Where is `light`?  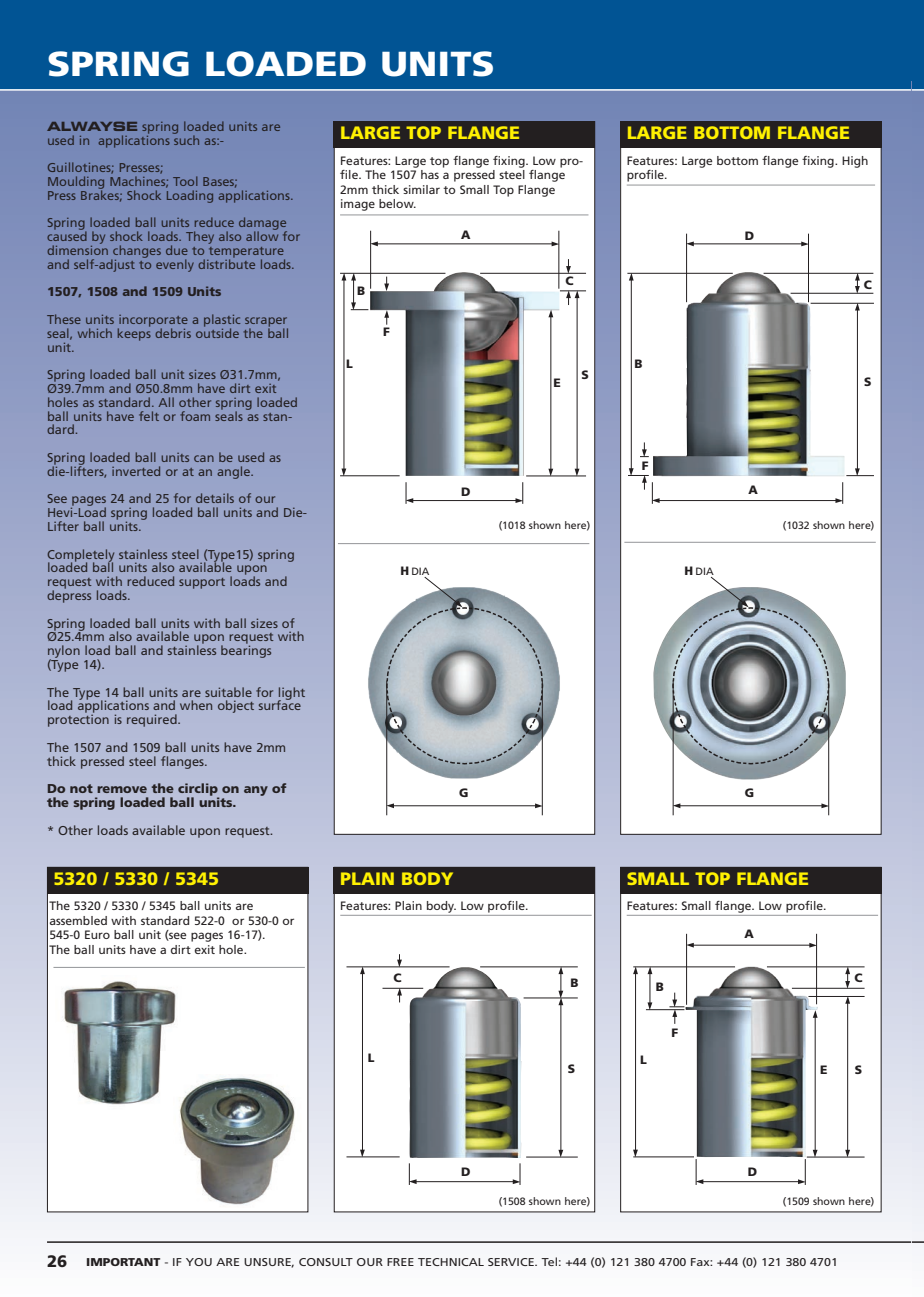 light is located at coordinates (291, 694).
